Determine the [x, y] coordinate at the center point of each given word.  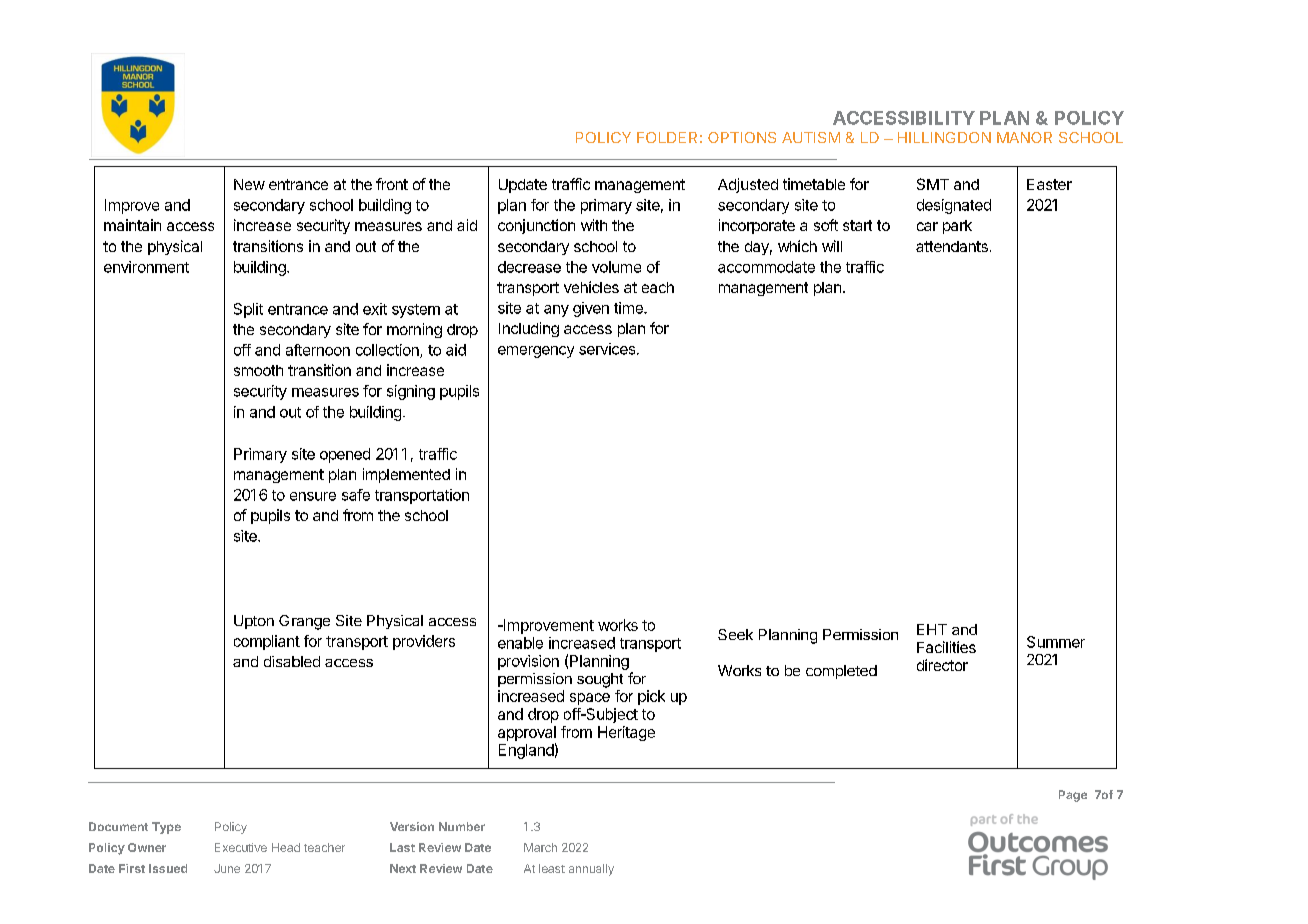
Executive [241, 847]
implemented [406, 475]
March [540, 847]
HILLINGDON [944, 137]
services [607, 349]
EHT [932, 629]
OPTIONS [742, 137]
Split [248, 310]
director [942, 665]
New [249, 184]
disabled [292, 661]
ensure [313, 496]
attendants [952, 246]
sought [600, 680]
